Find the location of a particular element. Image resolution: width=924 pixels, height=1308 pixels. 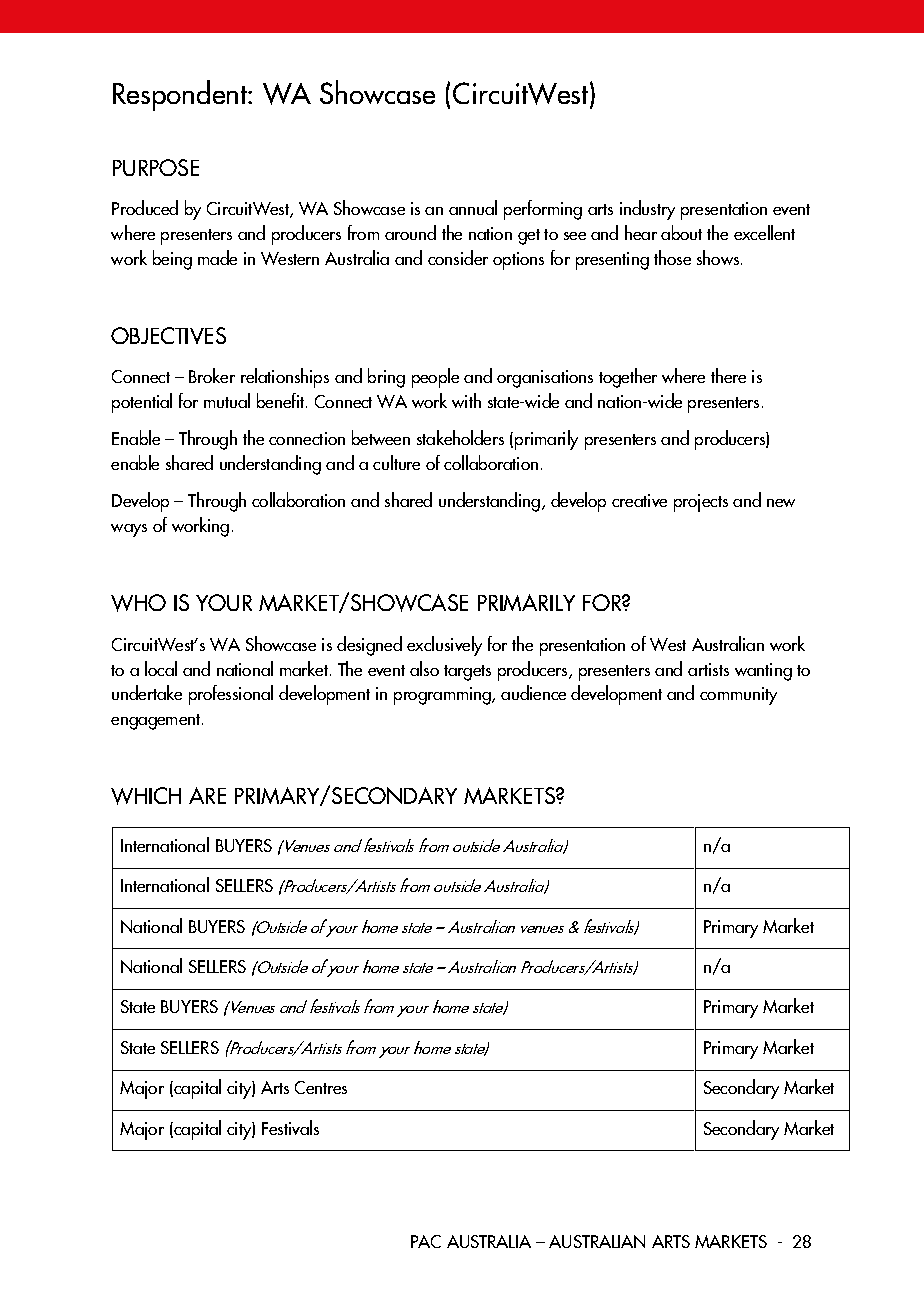

Produced is located at coordinates (145, 207).
